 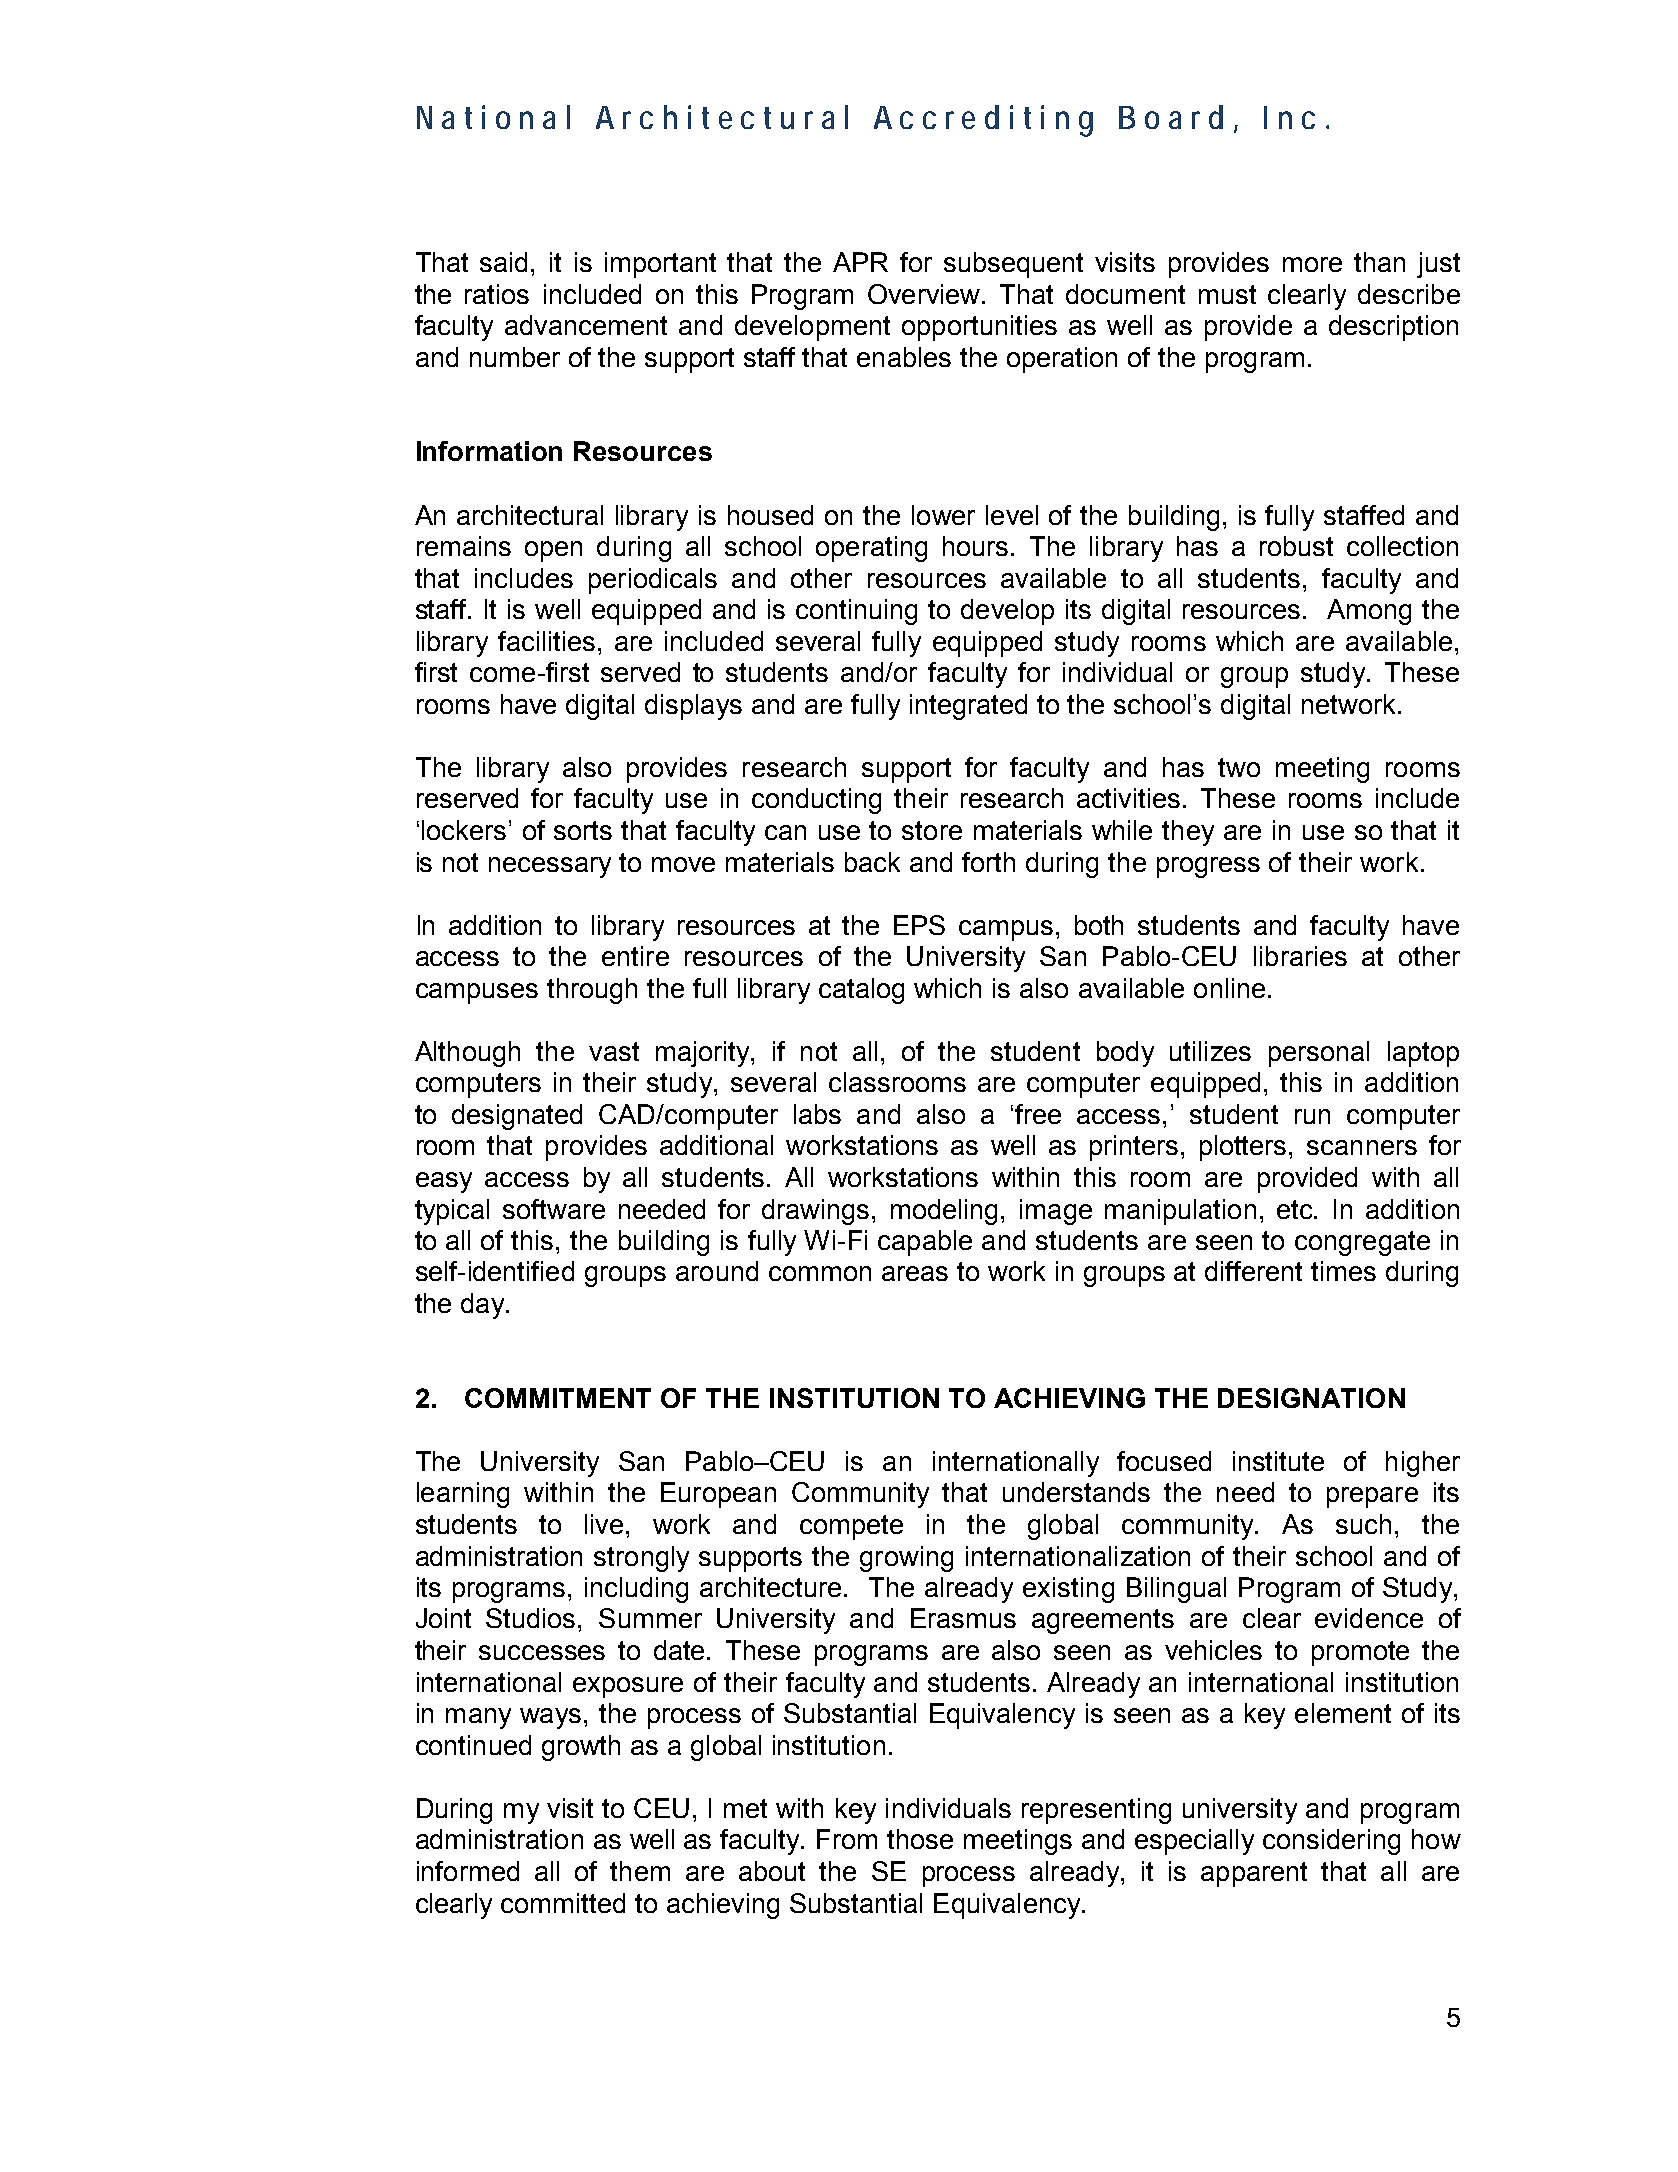 I want to click on catalog, so click(x=861, y=991).
